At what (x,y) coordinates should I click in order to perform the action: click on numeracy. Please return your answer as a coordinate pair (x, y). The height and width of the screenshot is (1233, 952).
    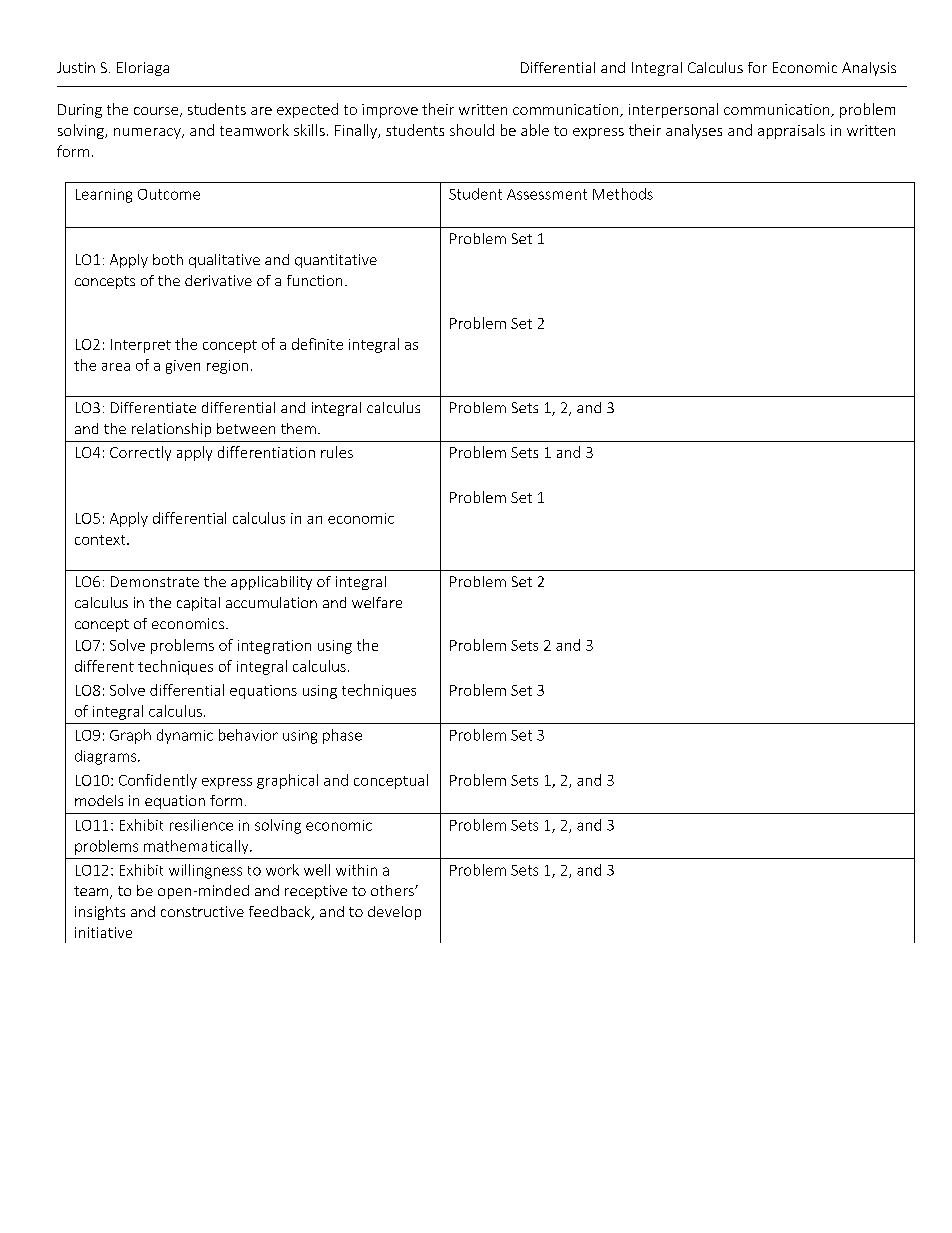
    Looking at the image, I should click on (148, 133).
